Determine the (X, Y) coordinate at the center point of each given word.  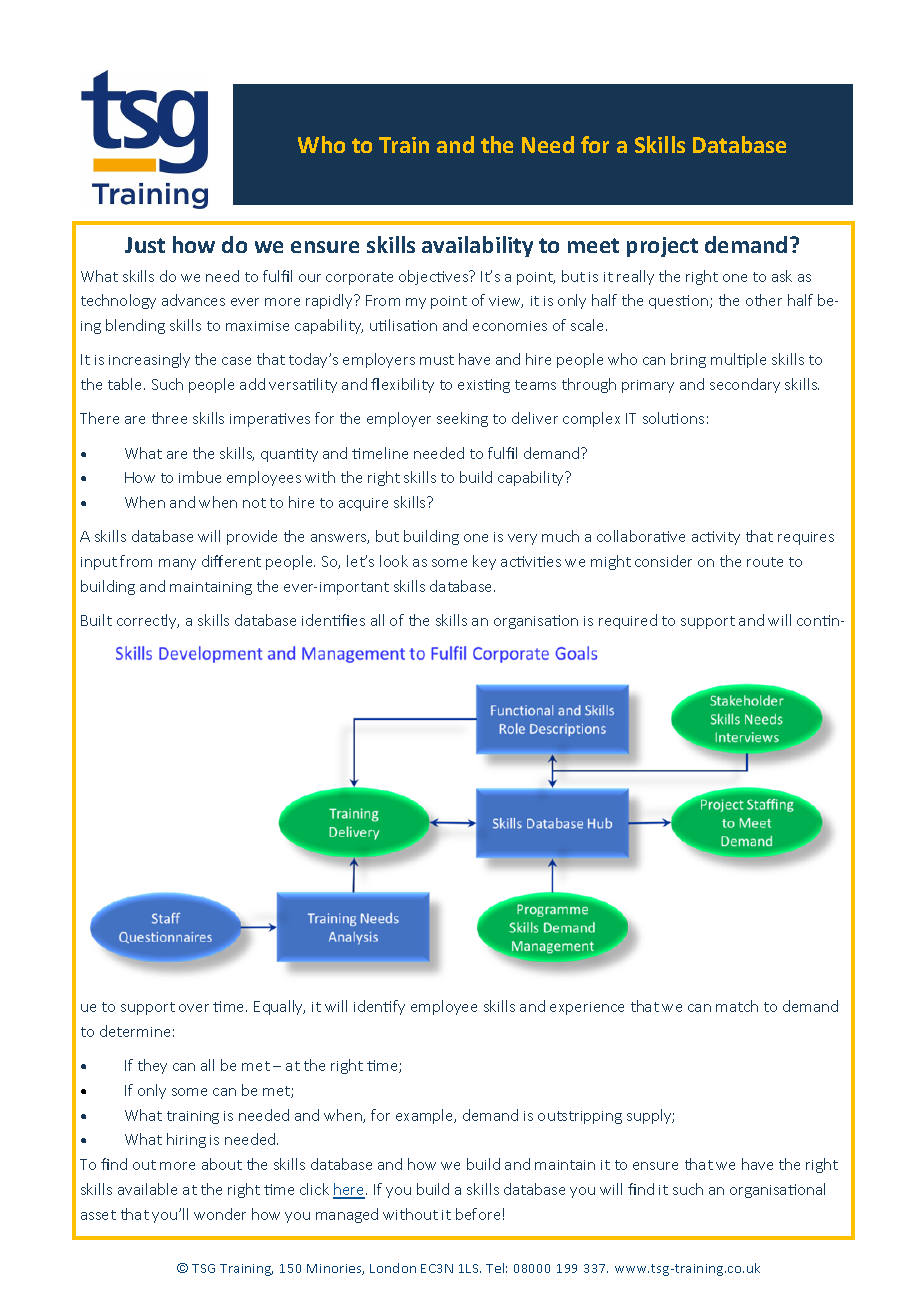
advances (193, 300)
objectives (435, 277)
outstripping (580, 1117)
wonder (220, 1214)
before (478, 1214)
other (764, 300)
